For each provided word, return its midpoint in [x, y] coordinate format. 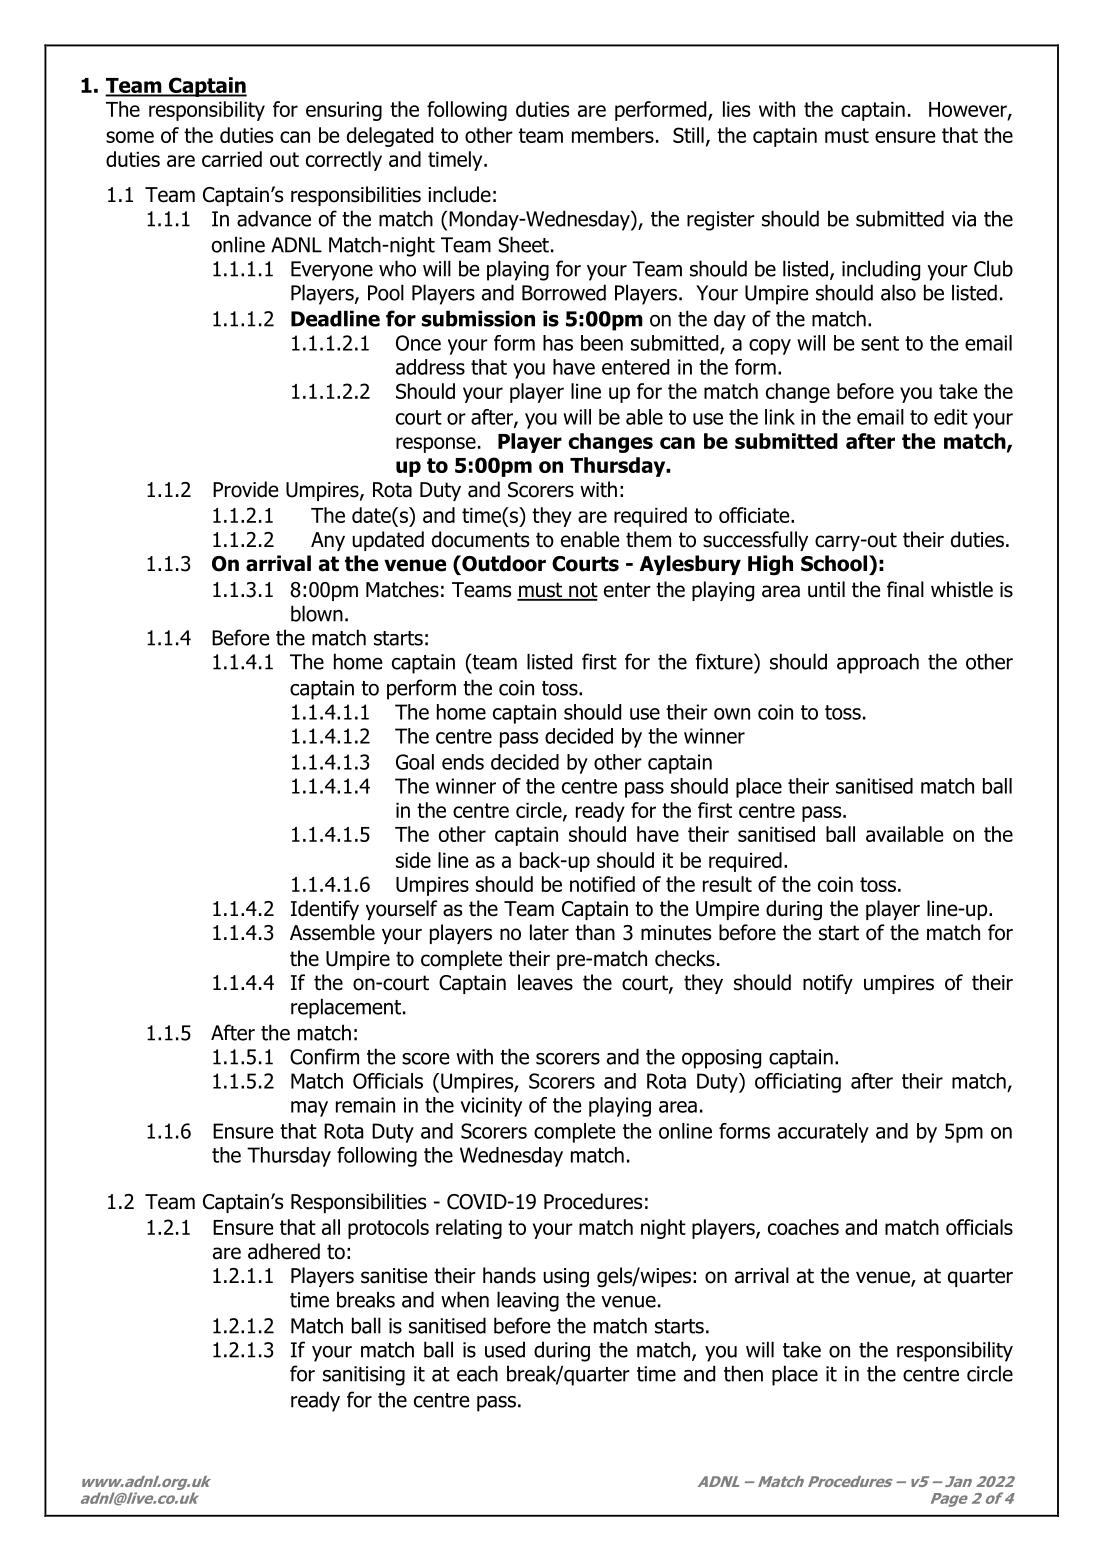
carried [232, 159]
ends [463, 762]
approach [878, 663]
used [505, 1349]
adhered [284, 1251]
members [613, 135]
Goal [415, 762]
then [743, 1373]
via [964, 219]
